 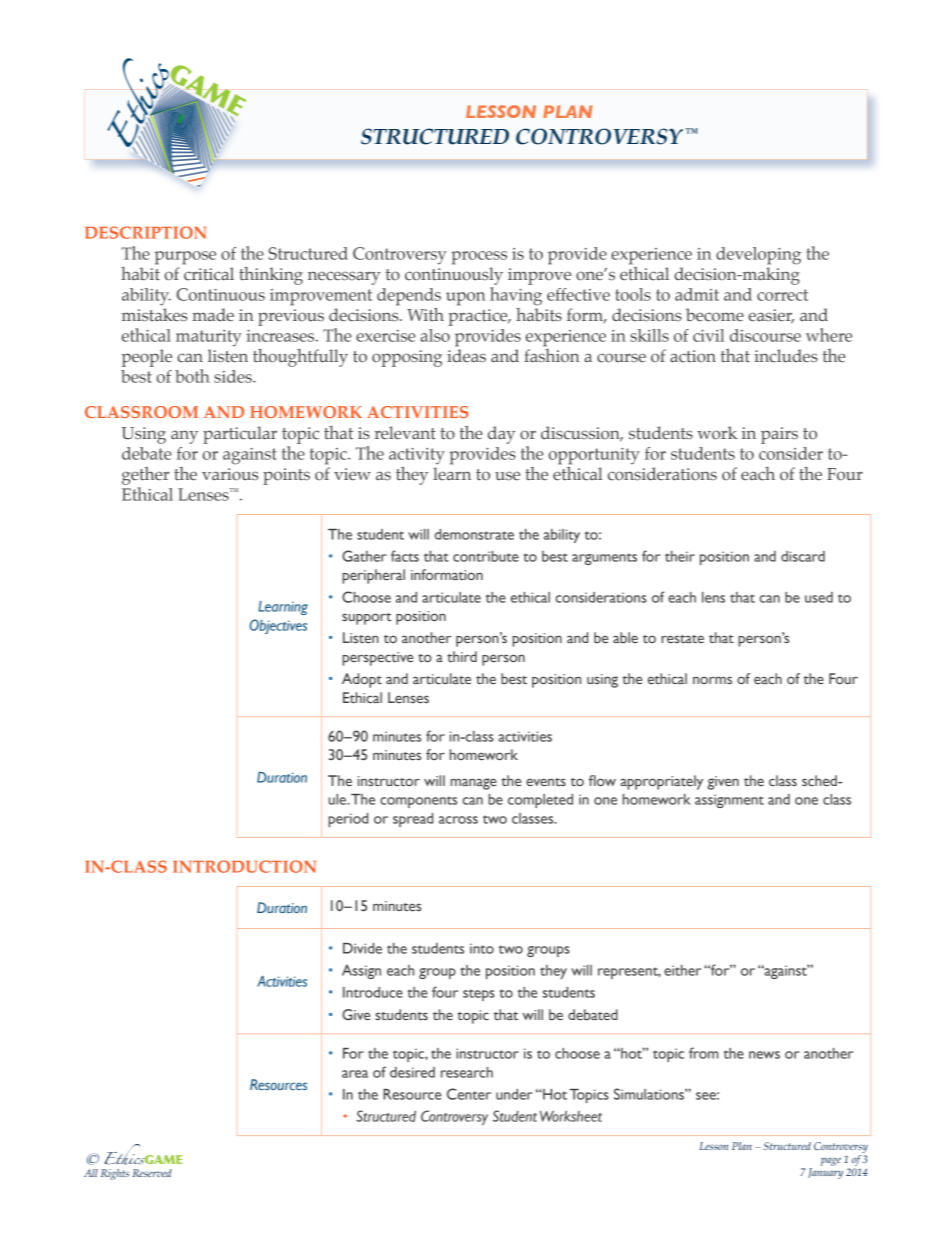 What do you see at coordinates (152, 1173) in the screenshot?
I see `Reserved` at bounding box center [152, 1173].
